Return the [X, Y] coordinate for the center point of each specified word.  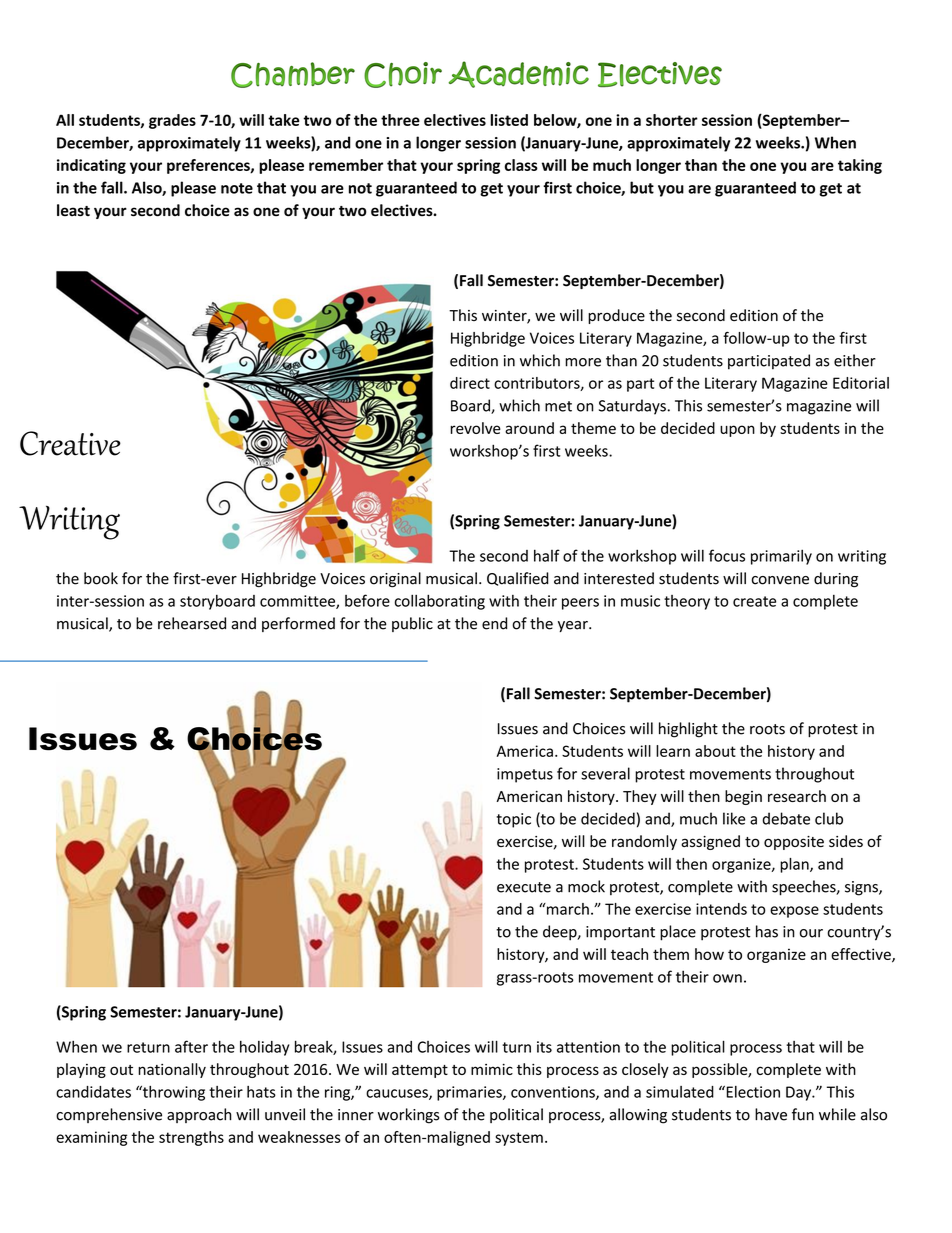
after [191, 1046]
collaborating [440, 602]
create [754, 601]
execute [524, 887]
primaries [470, 1093]
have [771, 1114]
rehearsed [192, 623]
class [521, 165]
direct [470, 383]
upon [737, 431]
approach [199, 1115]
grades [172, 121]
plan [795, 865]
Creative [70, 443]
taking [860, 166]
